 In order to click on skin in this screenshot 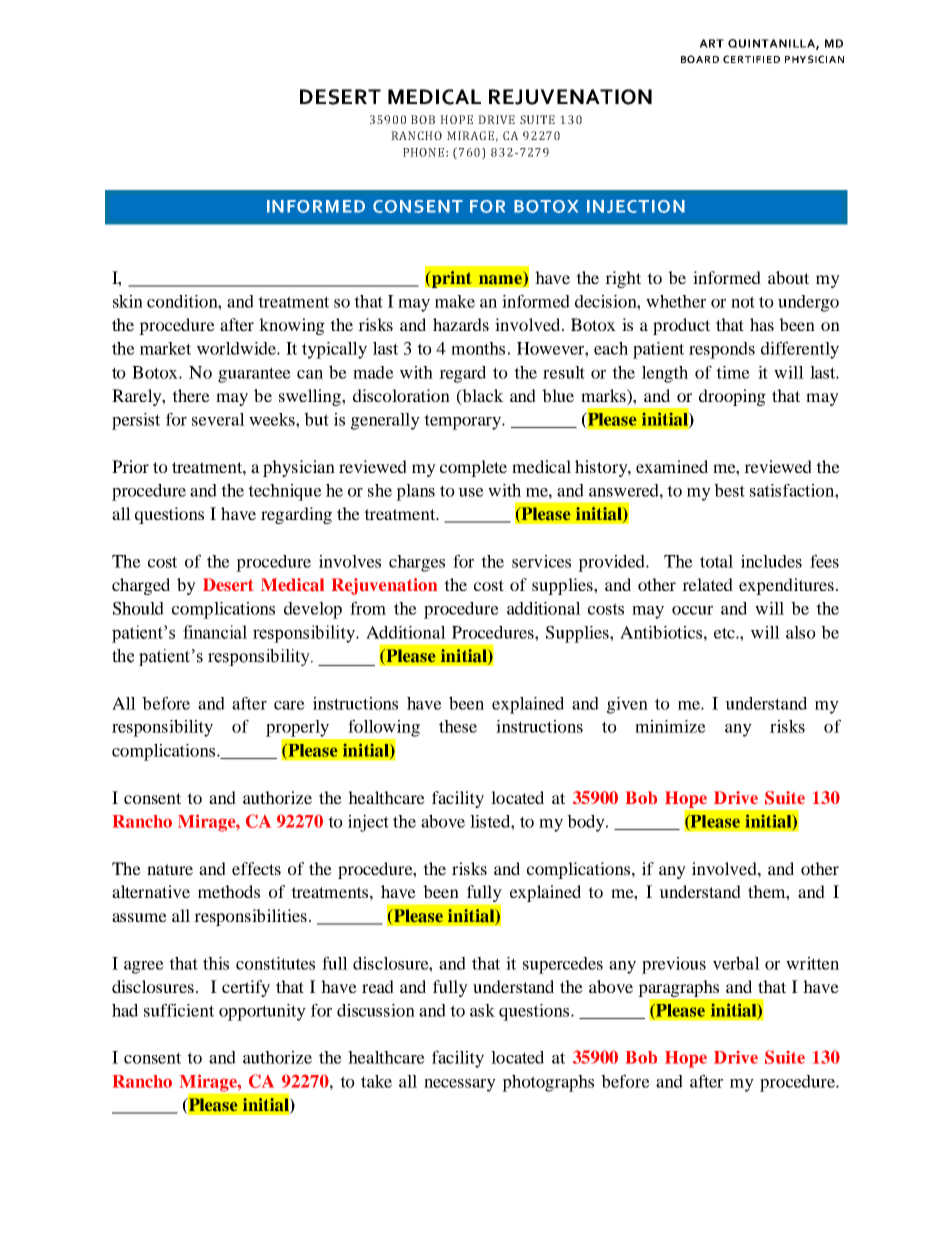, I will do `click(128, 301)`.
